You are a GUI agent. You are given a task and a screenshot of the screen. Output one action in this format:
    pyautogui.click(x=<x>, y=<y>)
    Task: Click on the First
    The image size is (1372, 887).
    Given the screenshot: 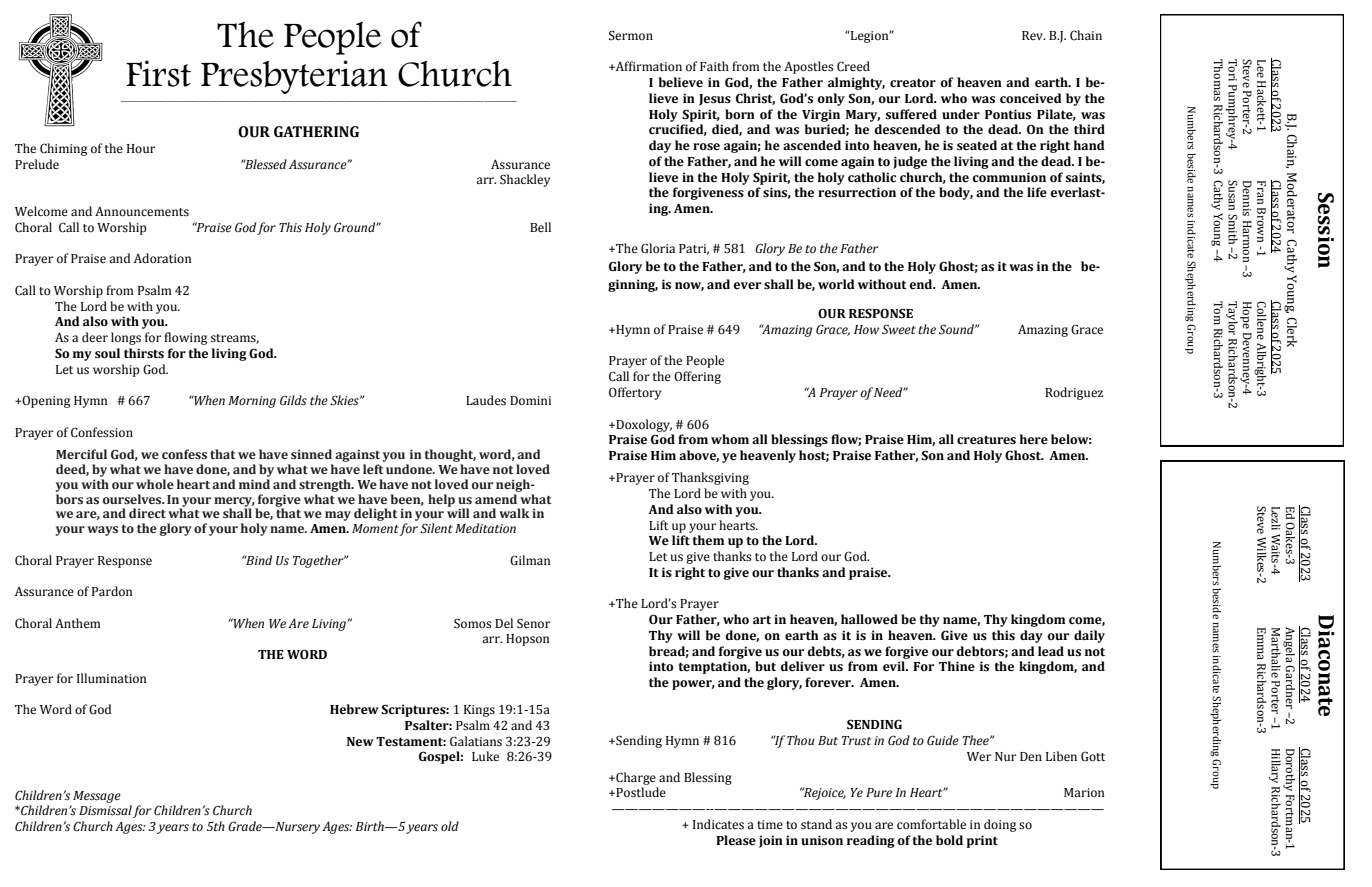 What is the action you would take?
    pyautogui.click(x=158, y=73)
